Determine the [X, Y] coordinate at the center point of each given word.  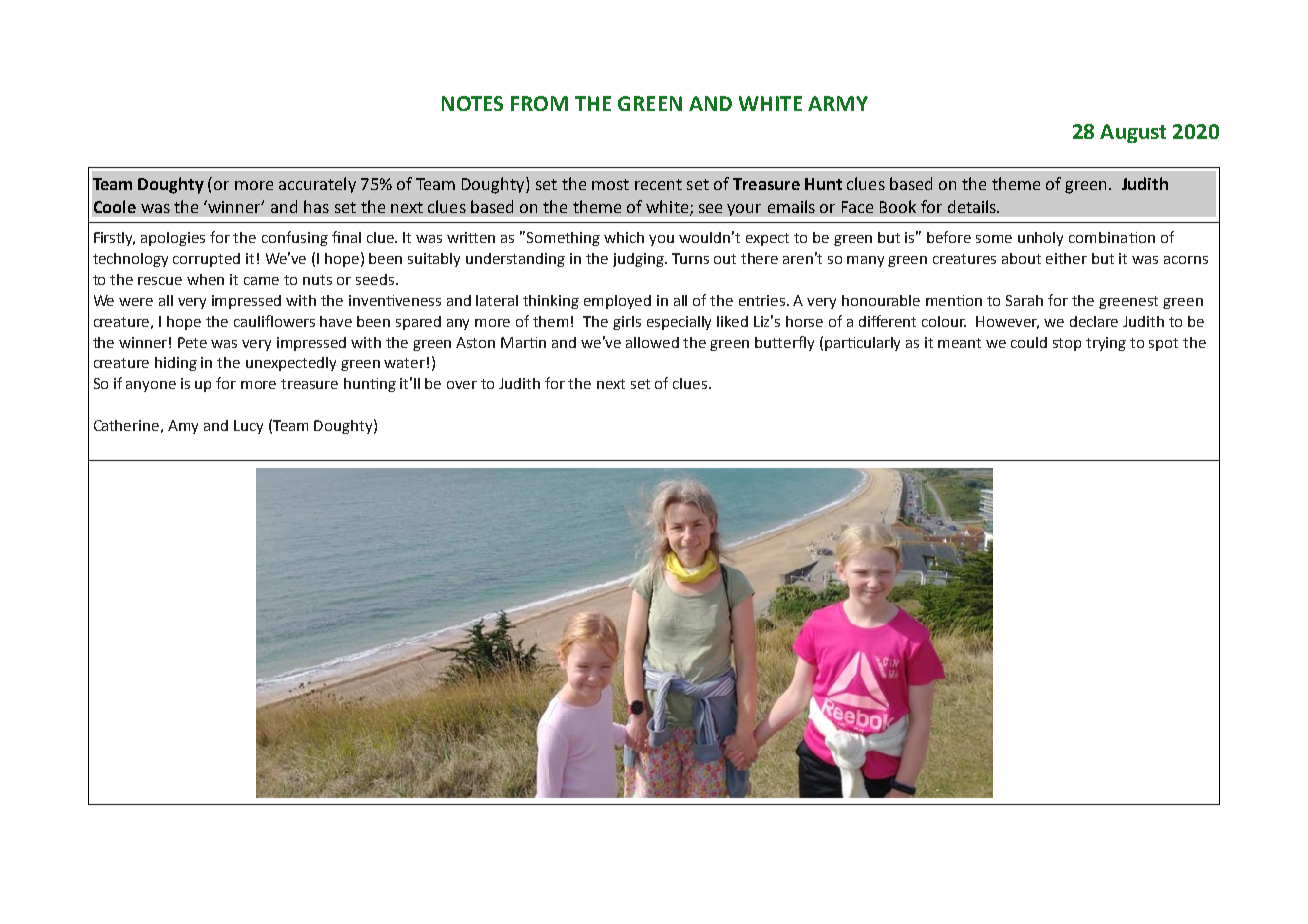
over [462, 385]
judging [640, 260]
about [1021, 258]
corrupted [206, 260]
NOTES [472, 103]
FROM [539, 103]
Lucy [248, 427]
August [1133, 133]
